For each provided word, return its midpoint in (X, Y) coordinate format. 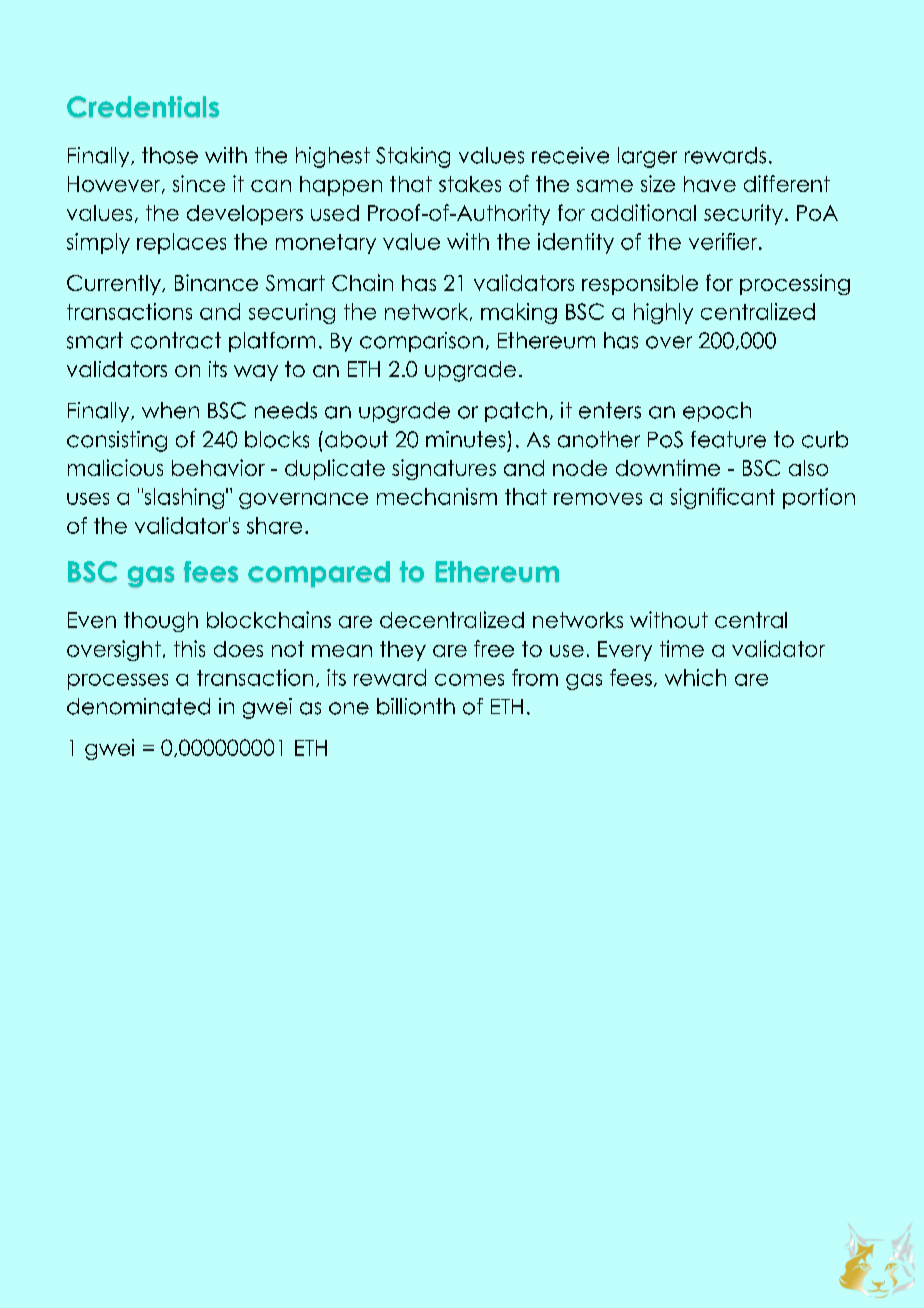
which (695, 677)
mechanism (437, 496)
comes (469, 680)
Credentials (143, 106)
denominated (138, 706)
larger (647, 157)
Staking (413, 157)
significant (723, 498)
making (519, 313)
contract (176, 340)
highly (663, 313)
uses (88, 499)
